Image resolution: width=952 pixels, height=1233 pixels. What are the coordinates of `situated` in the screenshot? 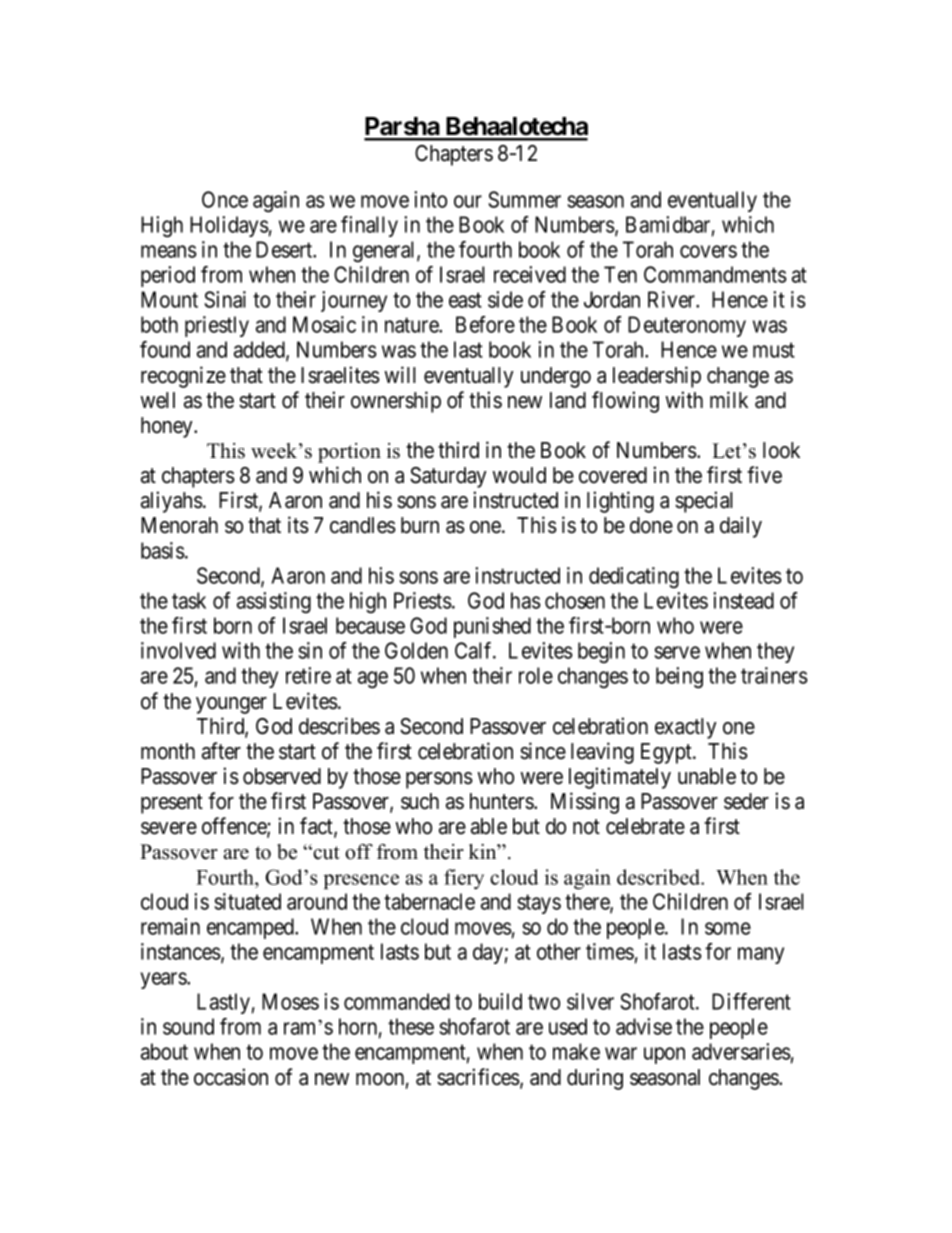 It's located at (247, 901).
